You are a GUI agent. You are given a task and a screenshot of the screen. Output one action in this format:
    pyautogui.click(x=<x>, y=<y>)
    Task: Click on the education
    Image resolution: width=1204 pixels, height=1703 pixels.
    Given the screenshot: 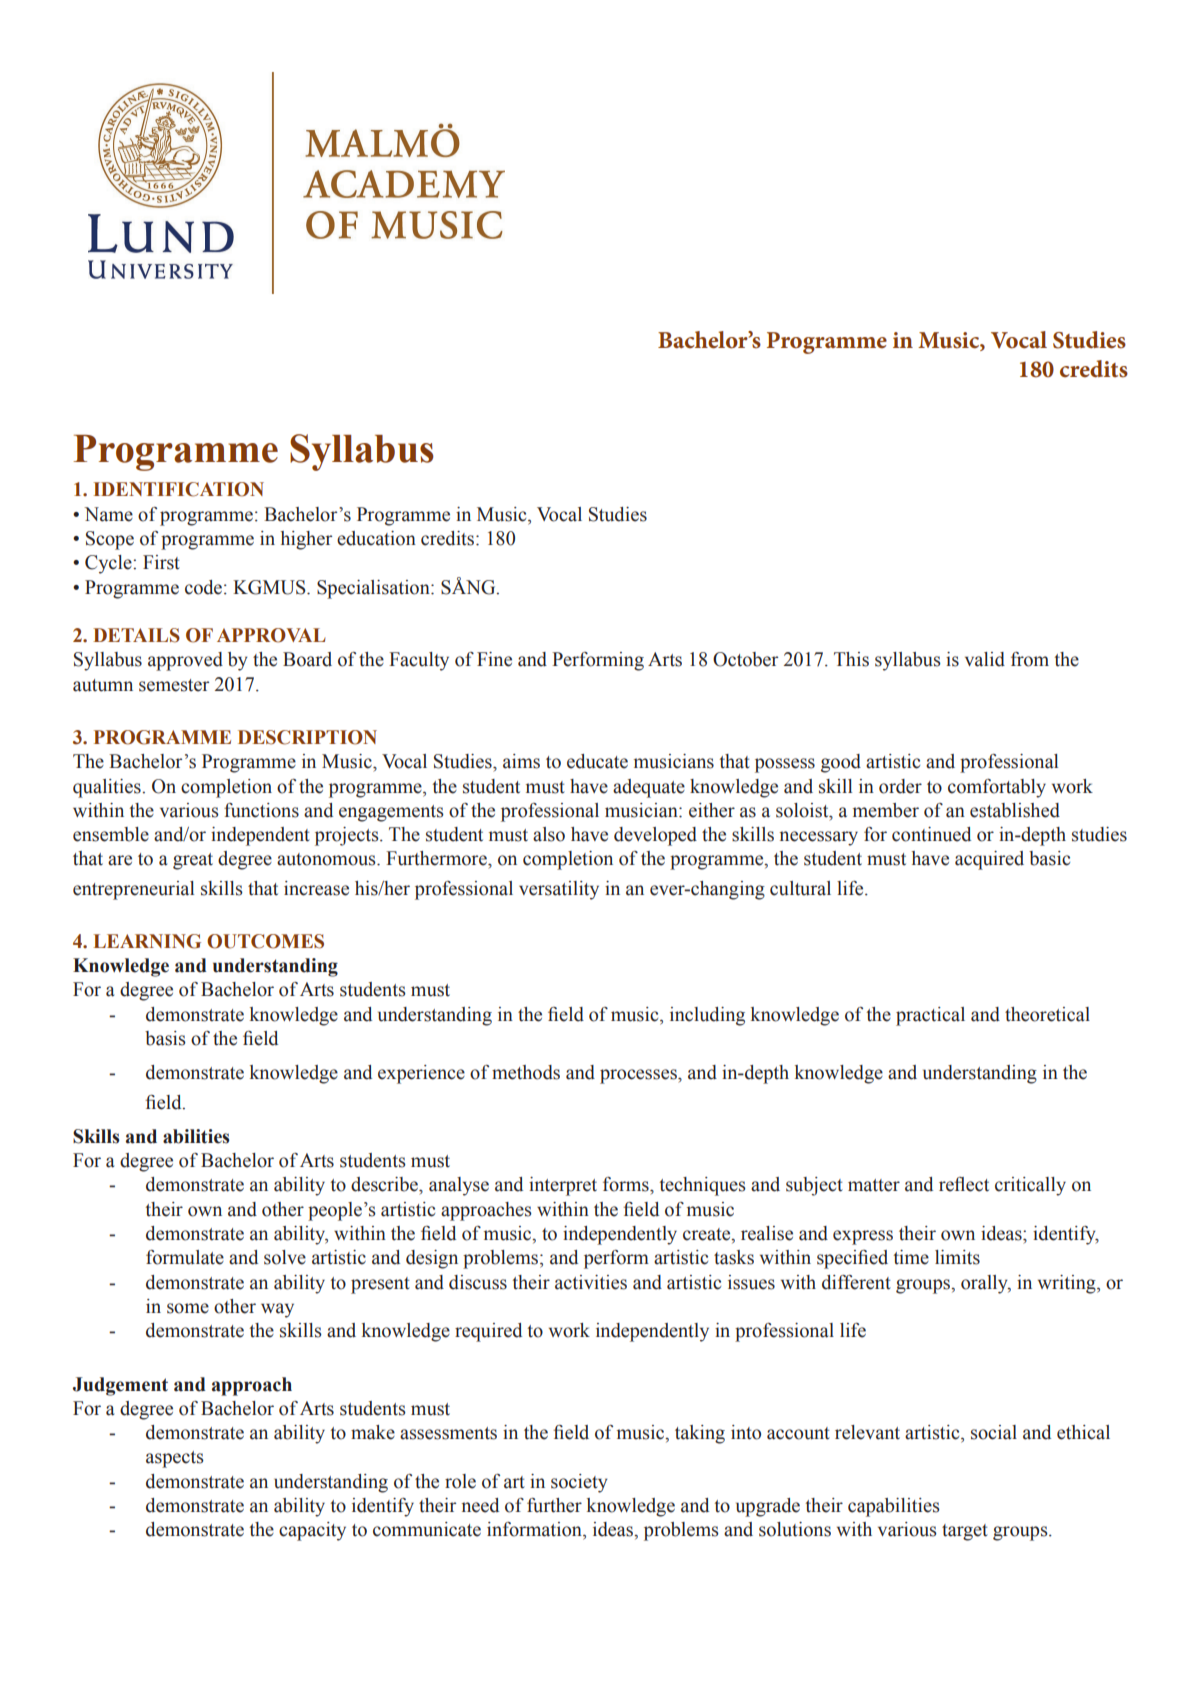 What is the action you would take?
    pyautogui.click(x=376, y=538)
